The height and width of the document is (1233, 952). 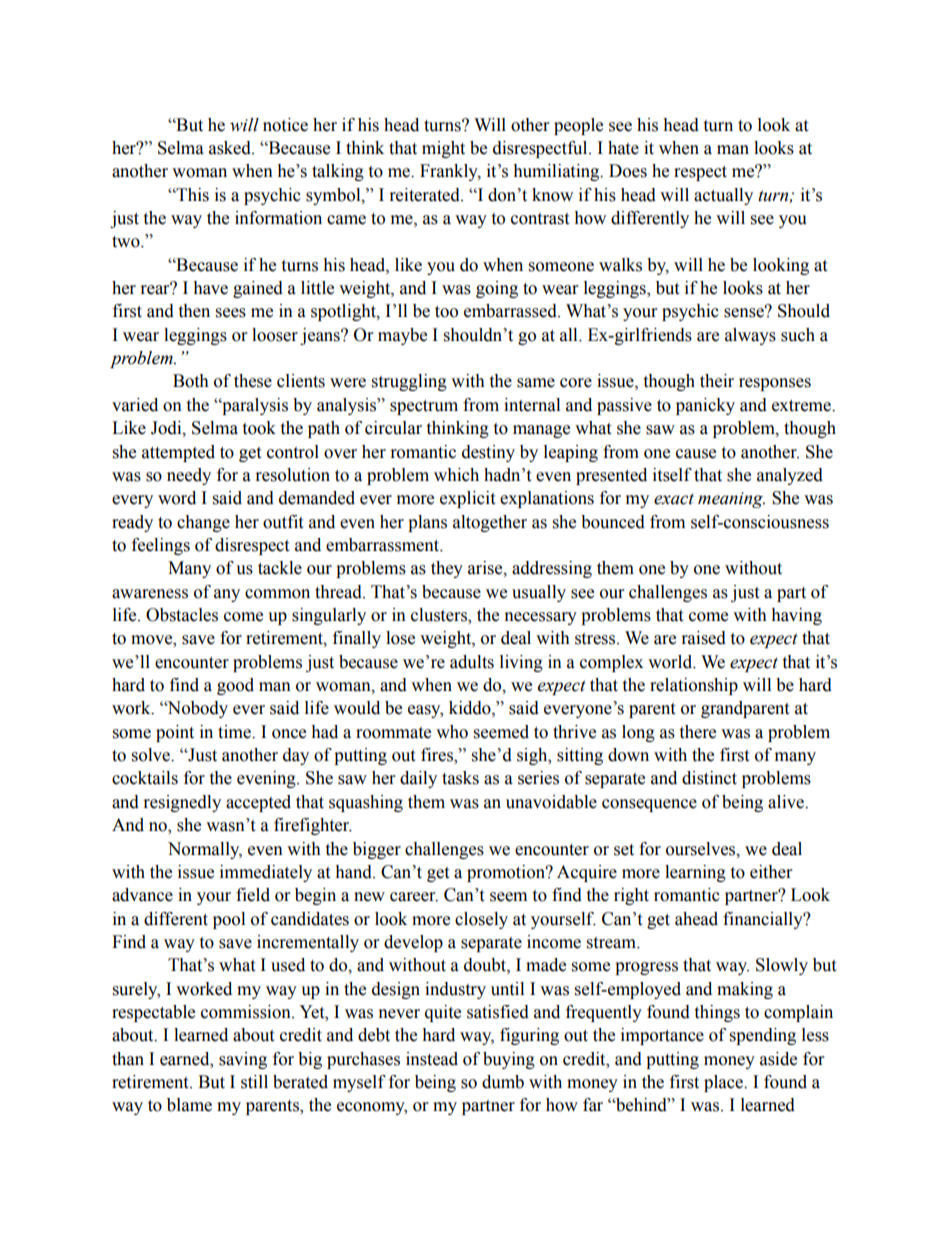 What do you see at coordinates (503, 1082) in the document?
I see `dumb` at bounding box center [503, 1082].
